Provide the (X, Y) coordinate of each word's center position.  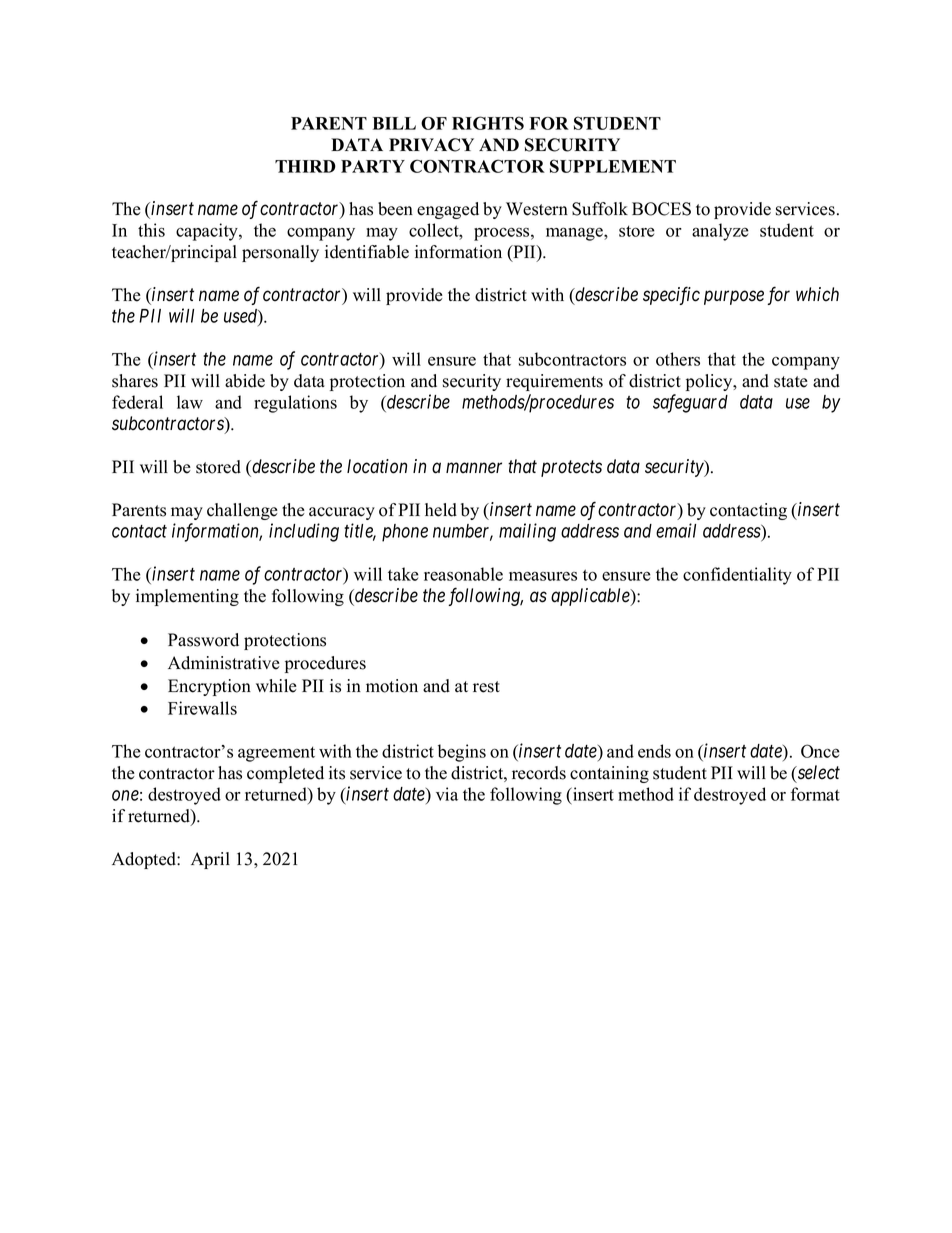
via (447, 794)
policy (710, 382)
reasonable (463, 574)
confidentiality (737, 576)
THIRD (305, 166)
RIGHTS (488, 123)
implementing (187, 597)
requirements (554, 382)
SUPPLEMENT (613, 166)
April (210, 860)
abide (245, 381)
